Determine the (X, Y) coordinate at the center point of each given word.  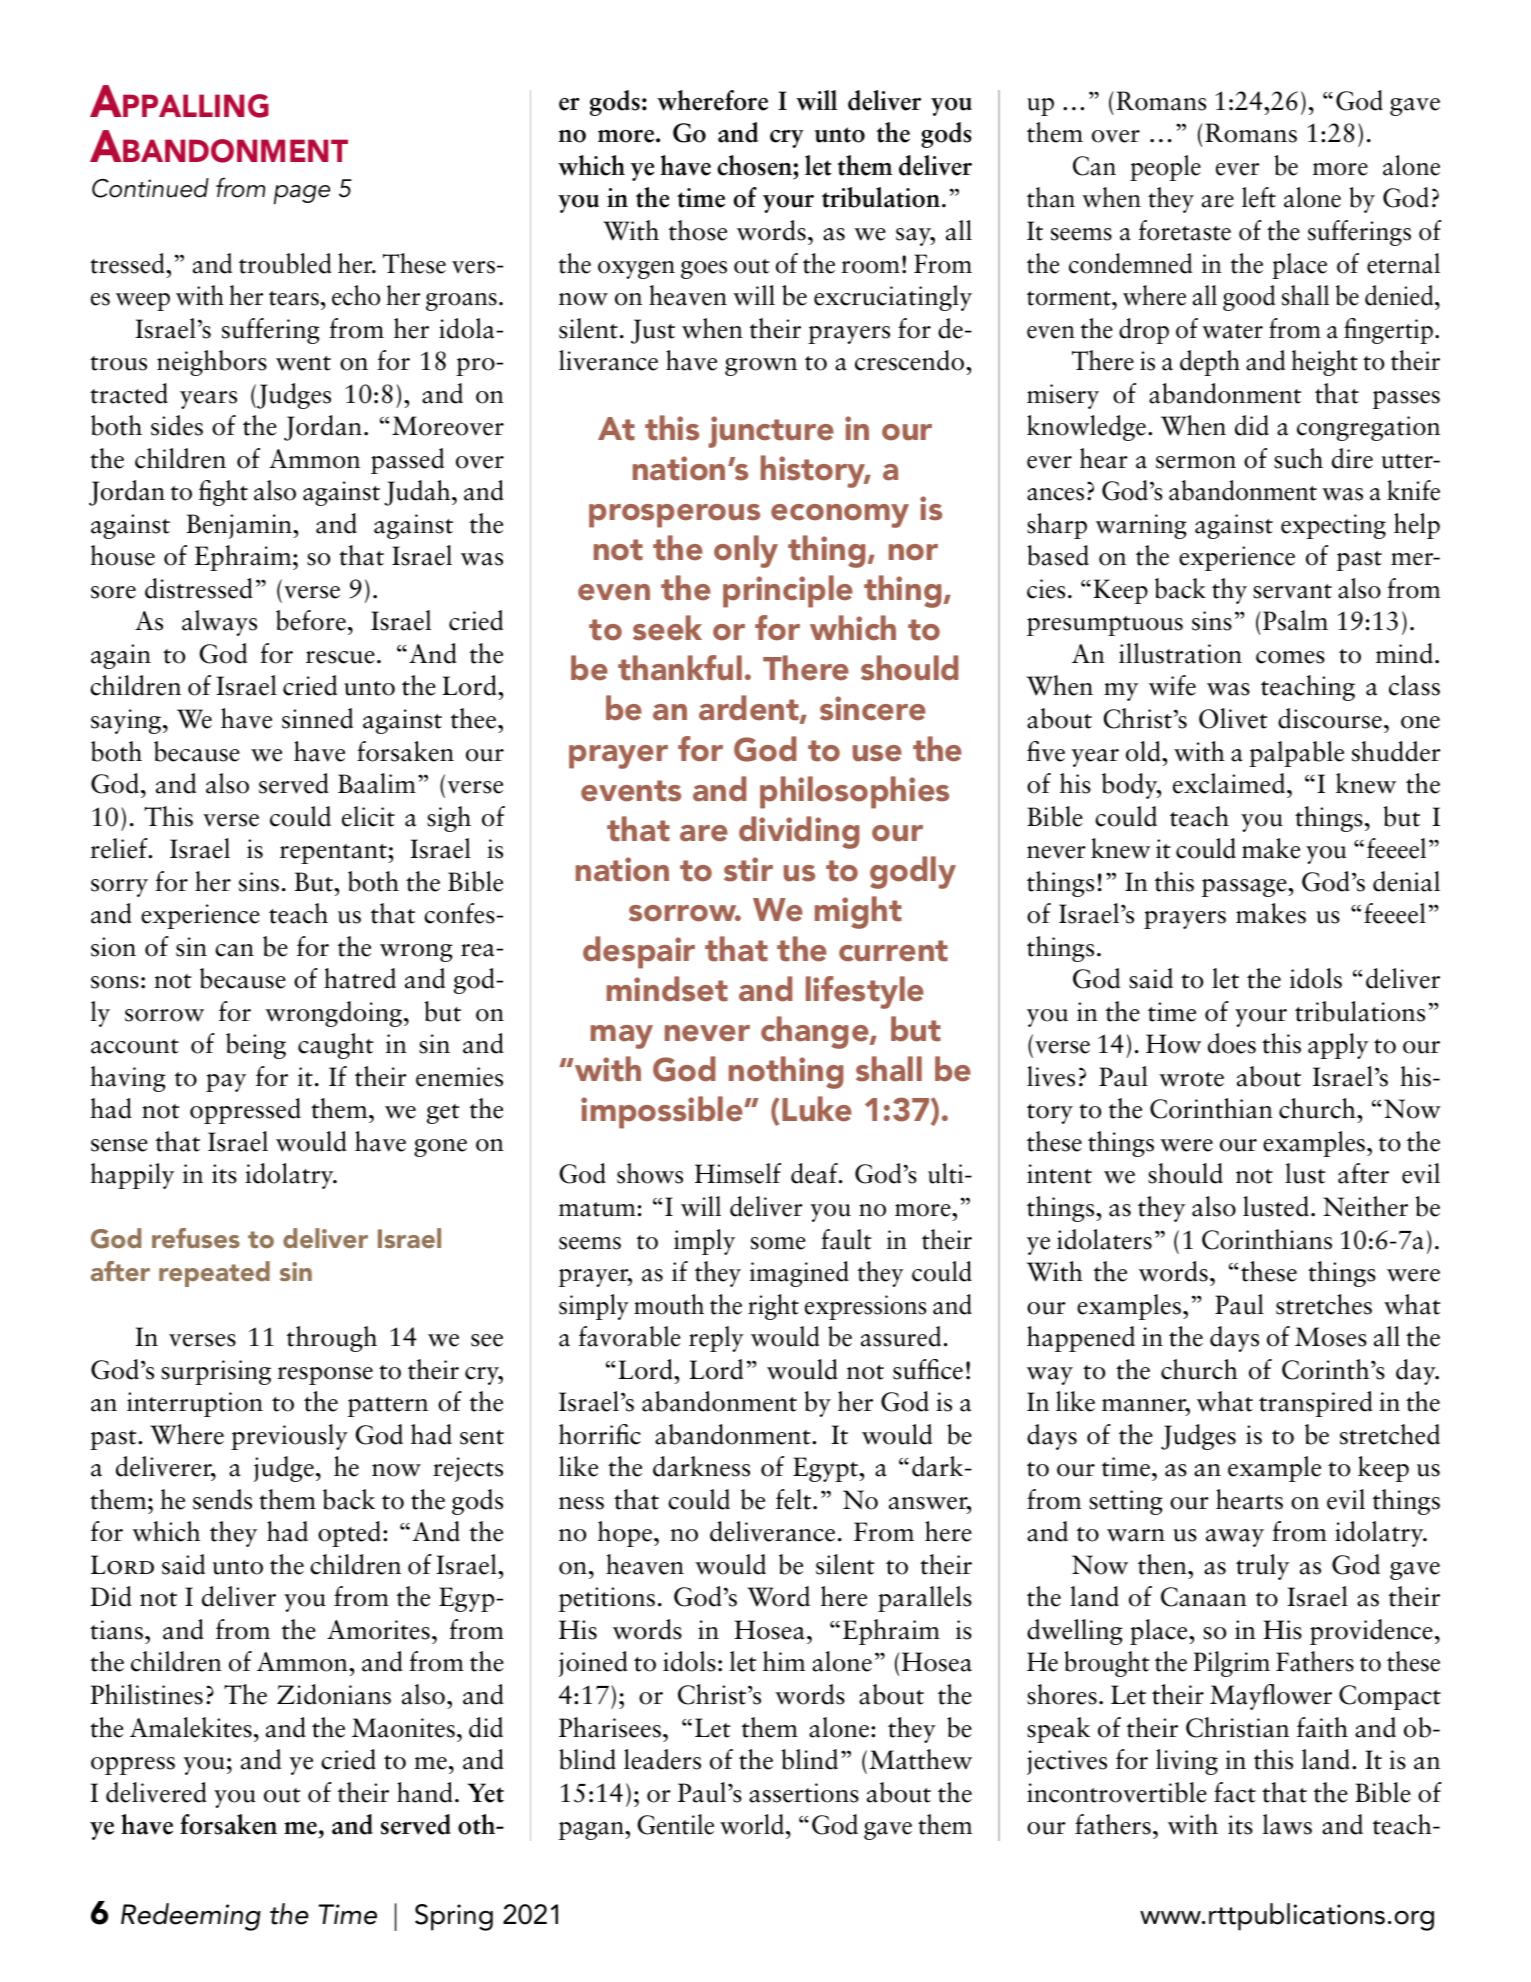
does (1232, 1043)
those (698, 230)
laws (1287, 1824)
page (302, 195)
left (1259, 197)
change (816, 1032)
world (753, 1824)
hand (425, 1792)
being (256, 1046)
